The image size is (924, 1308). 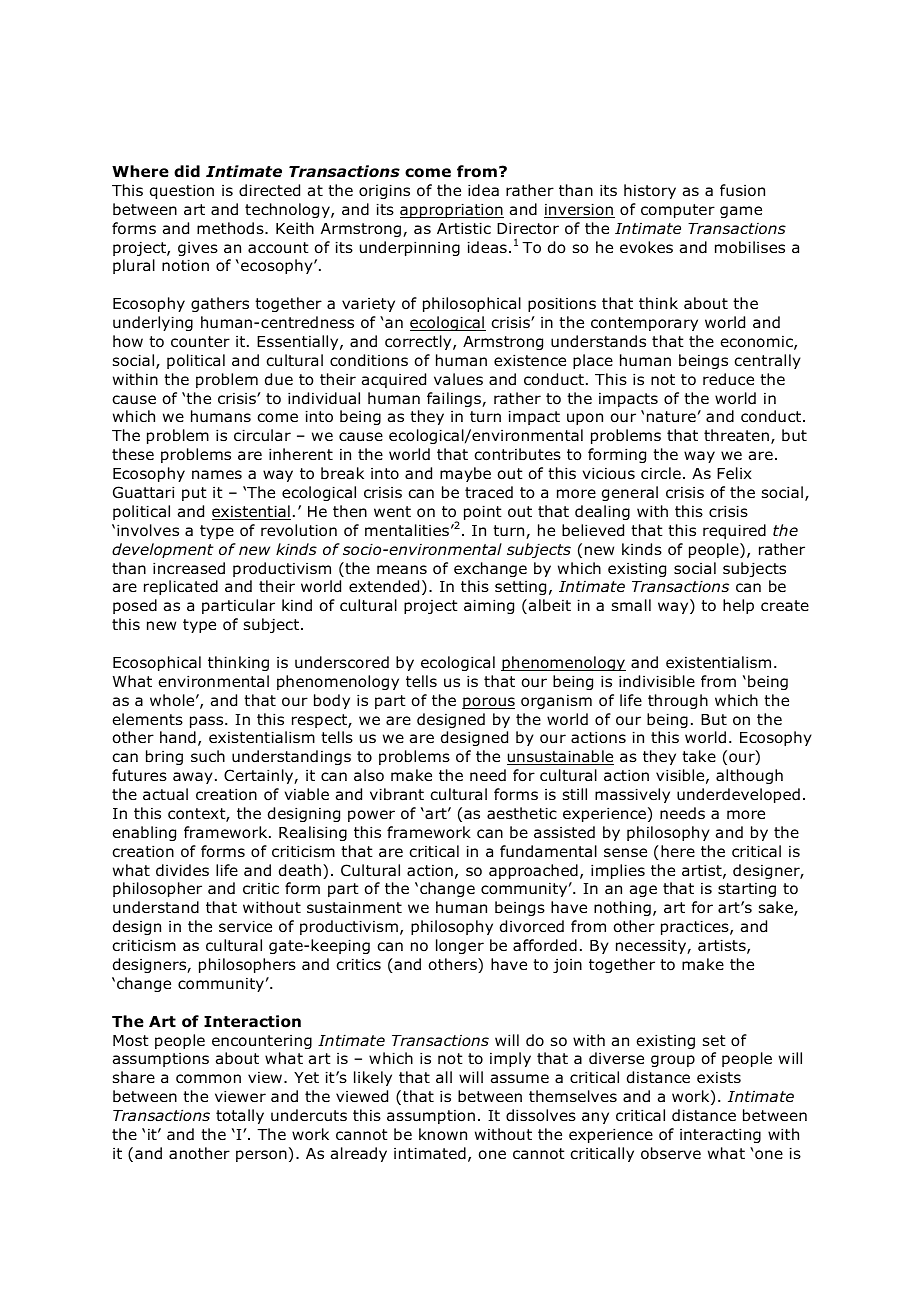 What do you see at coordinates (402, 570) in the screenshot?
I see `means` at bounding box center [402, 570].
